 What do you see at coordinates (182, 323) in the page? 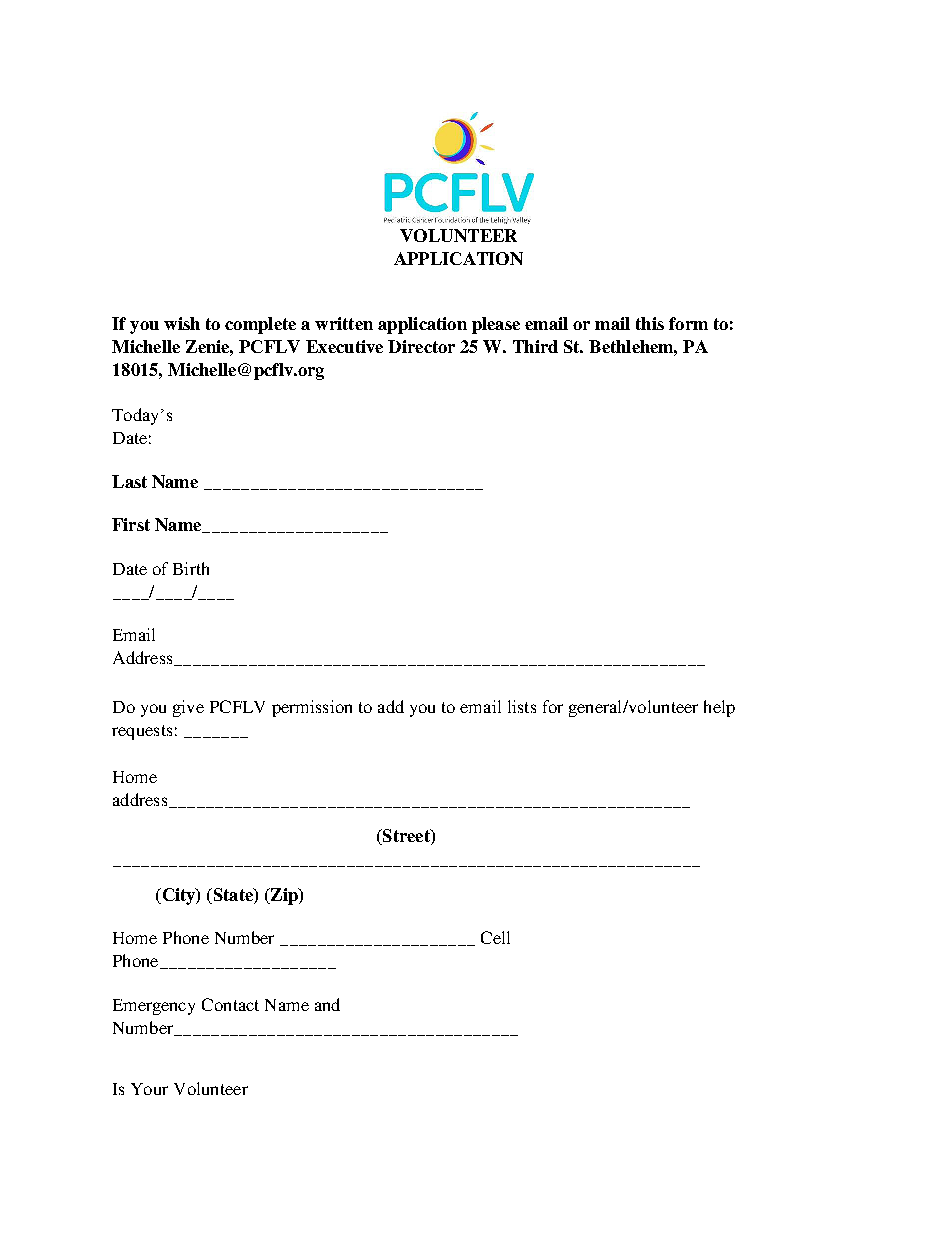
I see `wish` at bounding box center [182, 323].
